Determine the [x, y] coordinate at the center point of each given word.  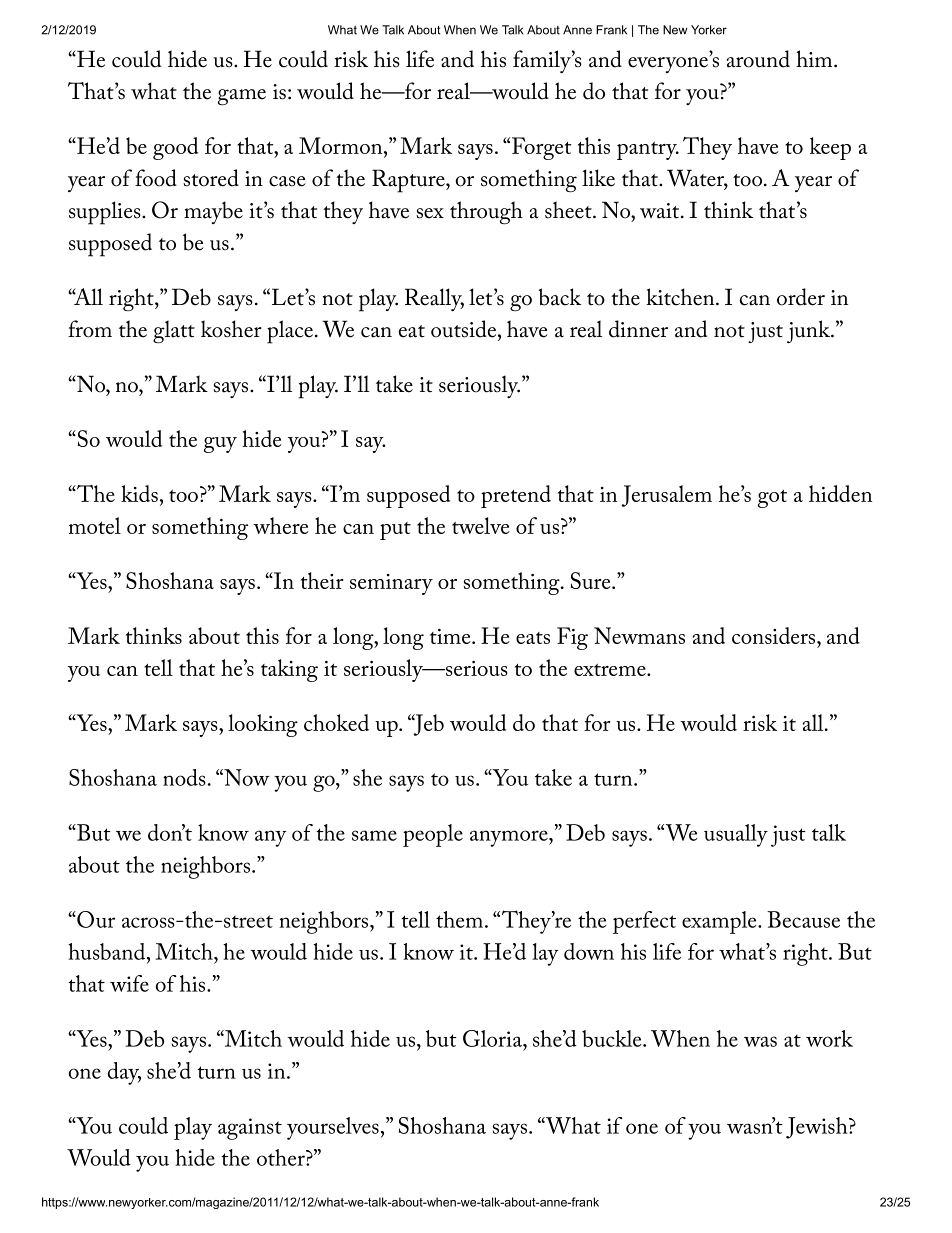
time [451, 636]
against [250, 1129]
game [242, 97]
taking [289, 670]
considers [775, 635]
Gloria [493, 1038]
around [758, 59]
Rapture [409, 181]
